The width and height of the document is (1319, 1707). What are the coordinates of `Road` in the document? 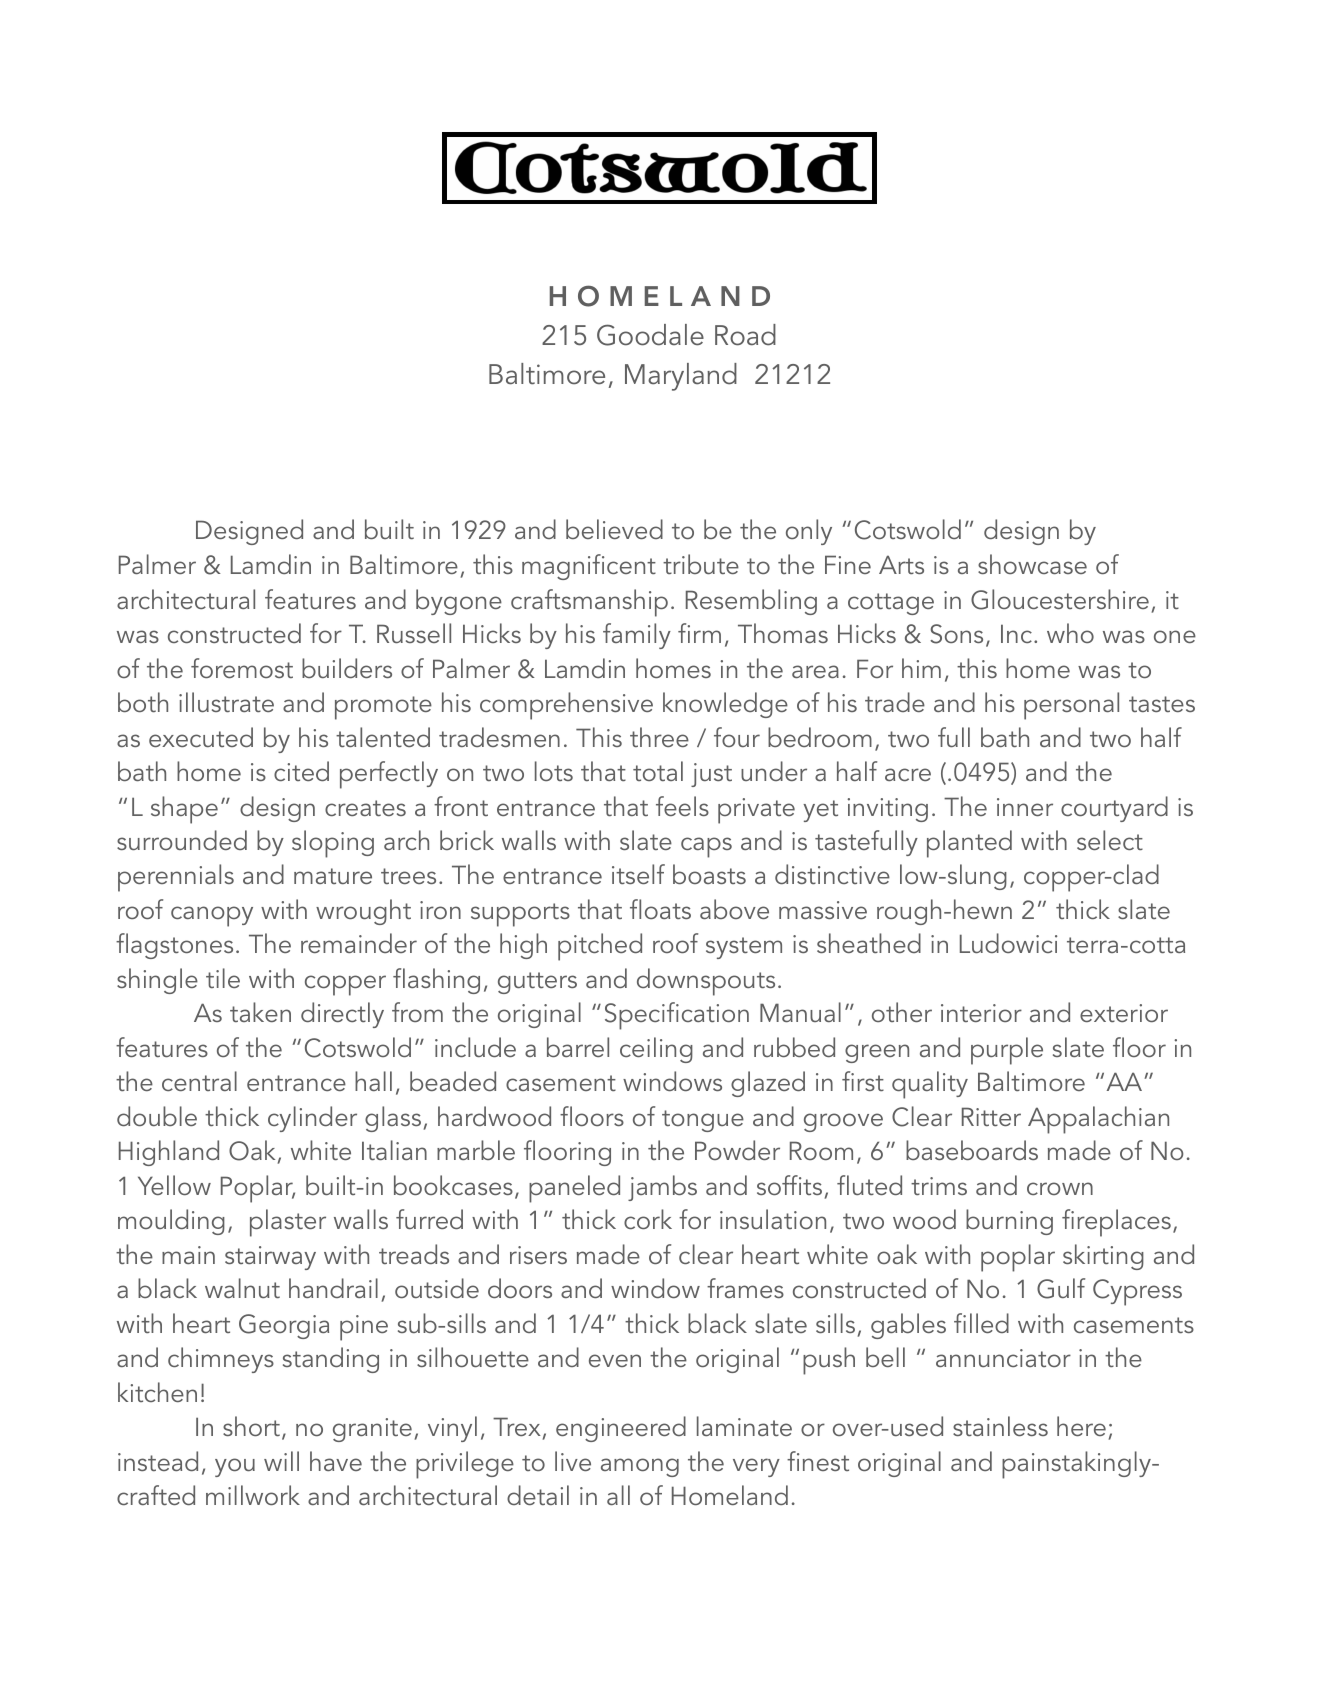 It's located at (745, 335).
